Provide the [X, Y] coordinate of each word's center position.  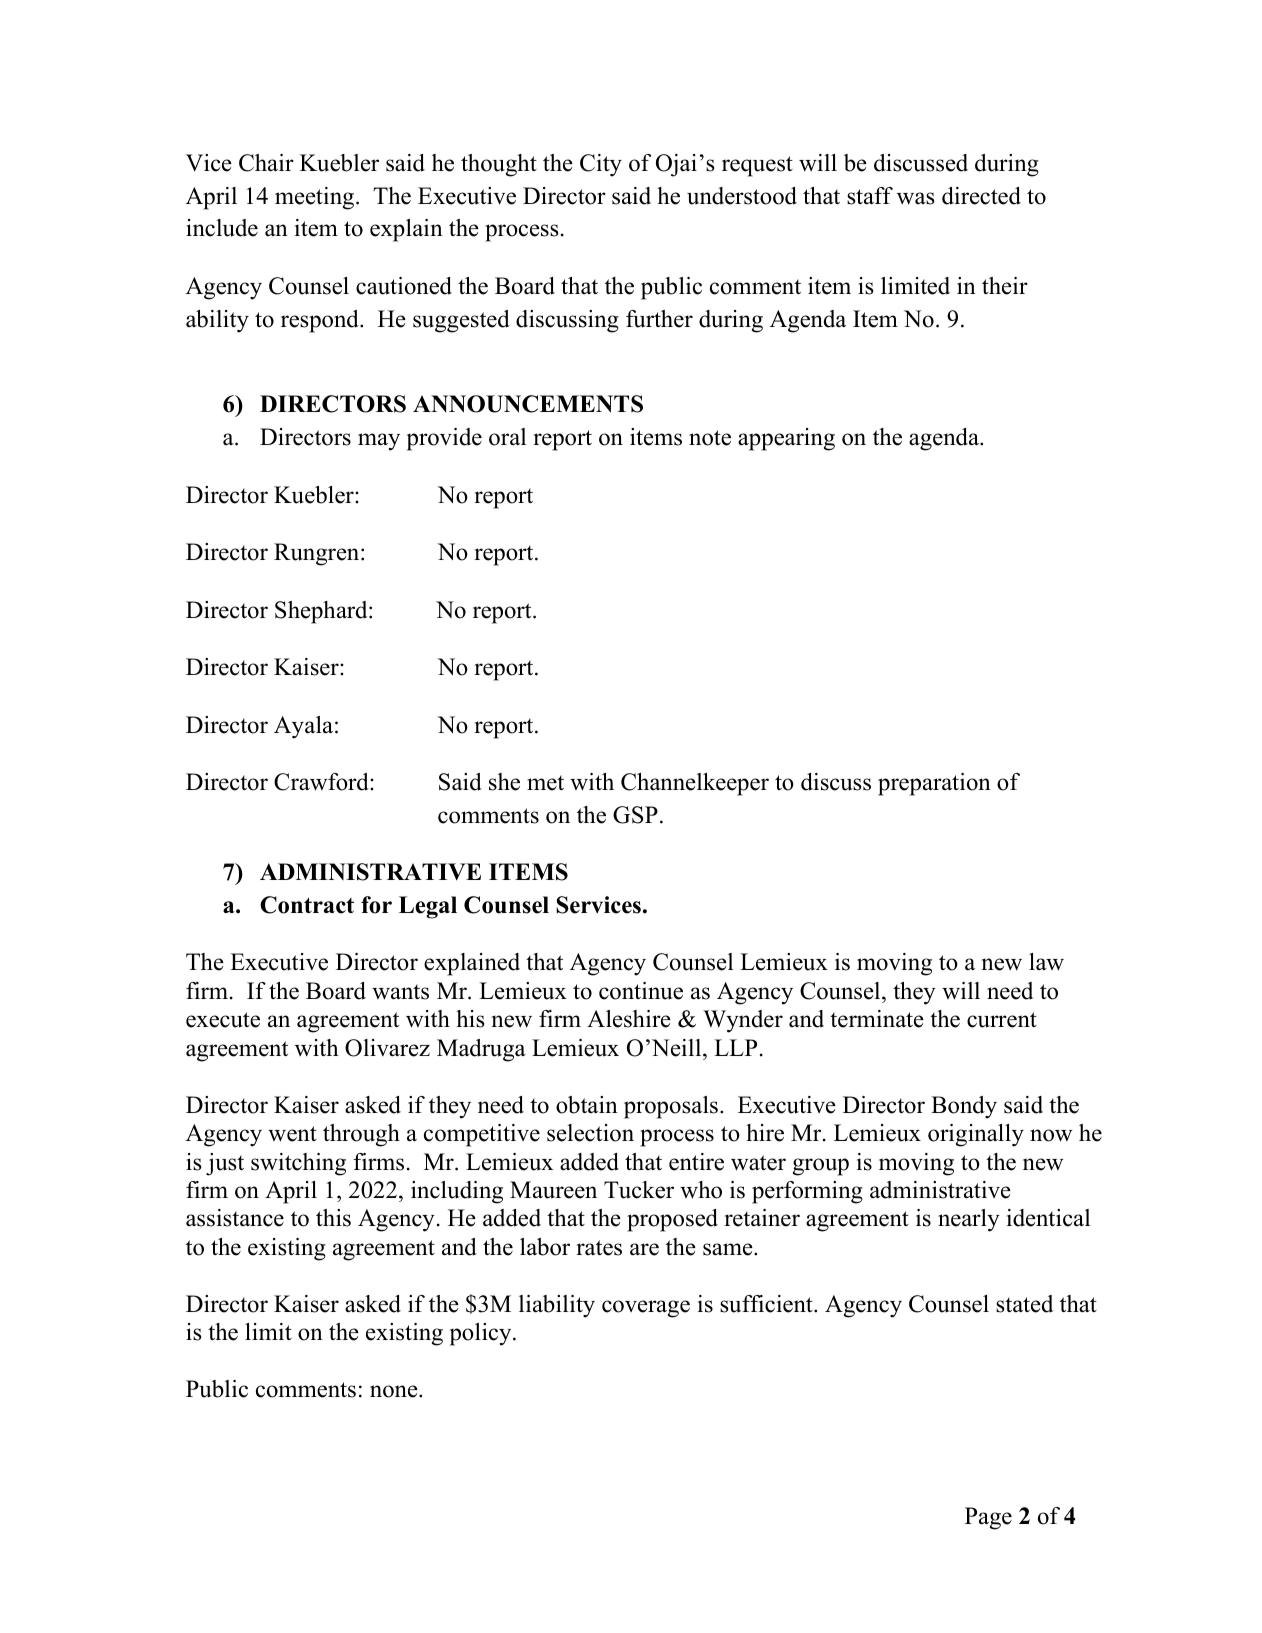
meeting [316, 198]
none [395, 1391]
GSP [635, 815]
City [601, 165]
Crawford [322, 782]
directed [981, 196]
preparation [934, 784]
